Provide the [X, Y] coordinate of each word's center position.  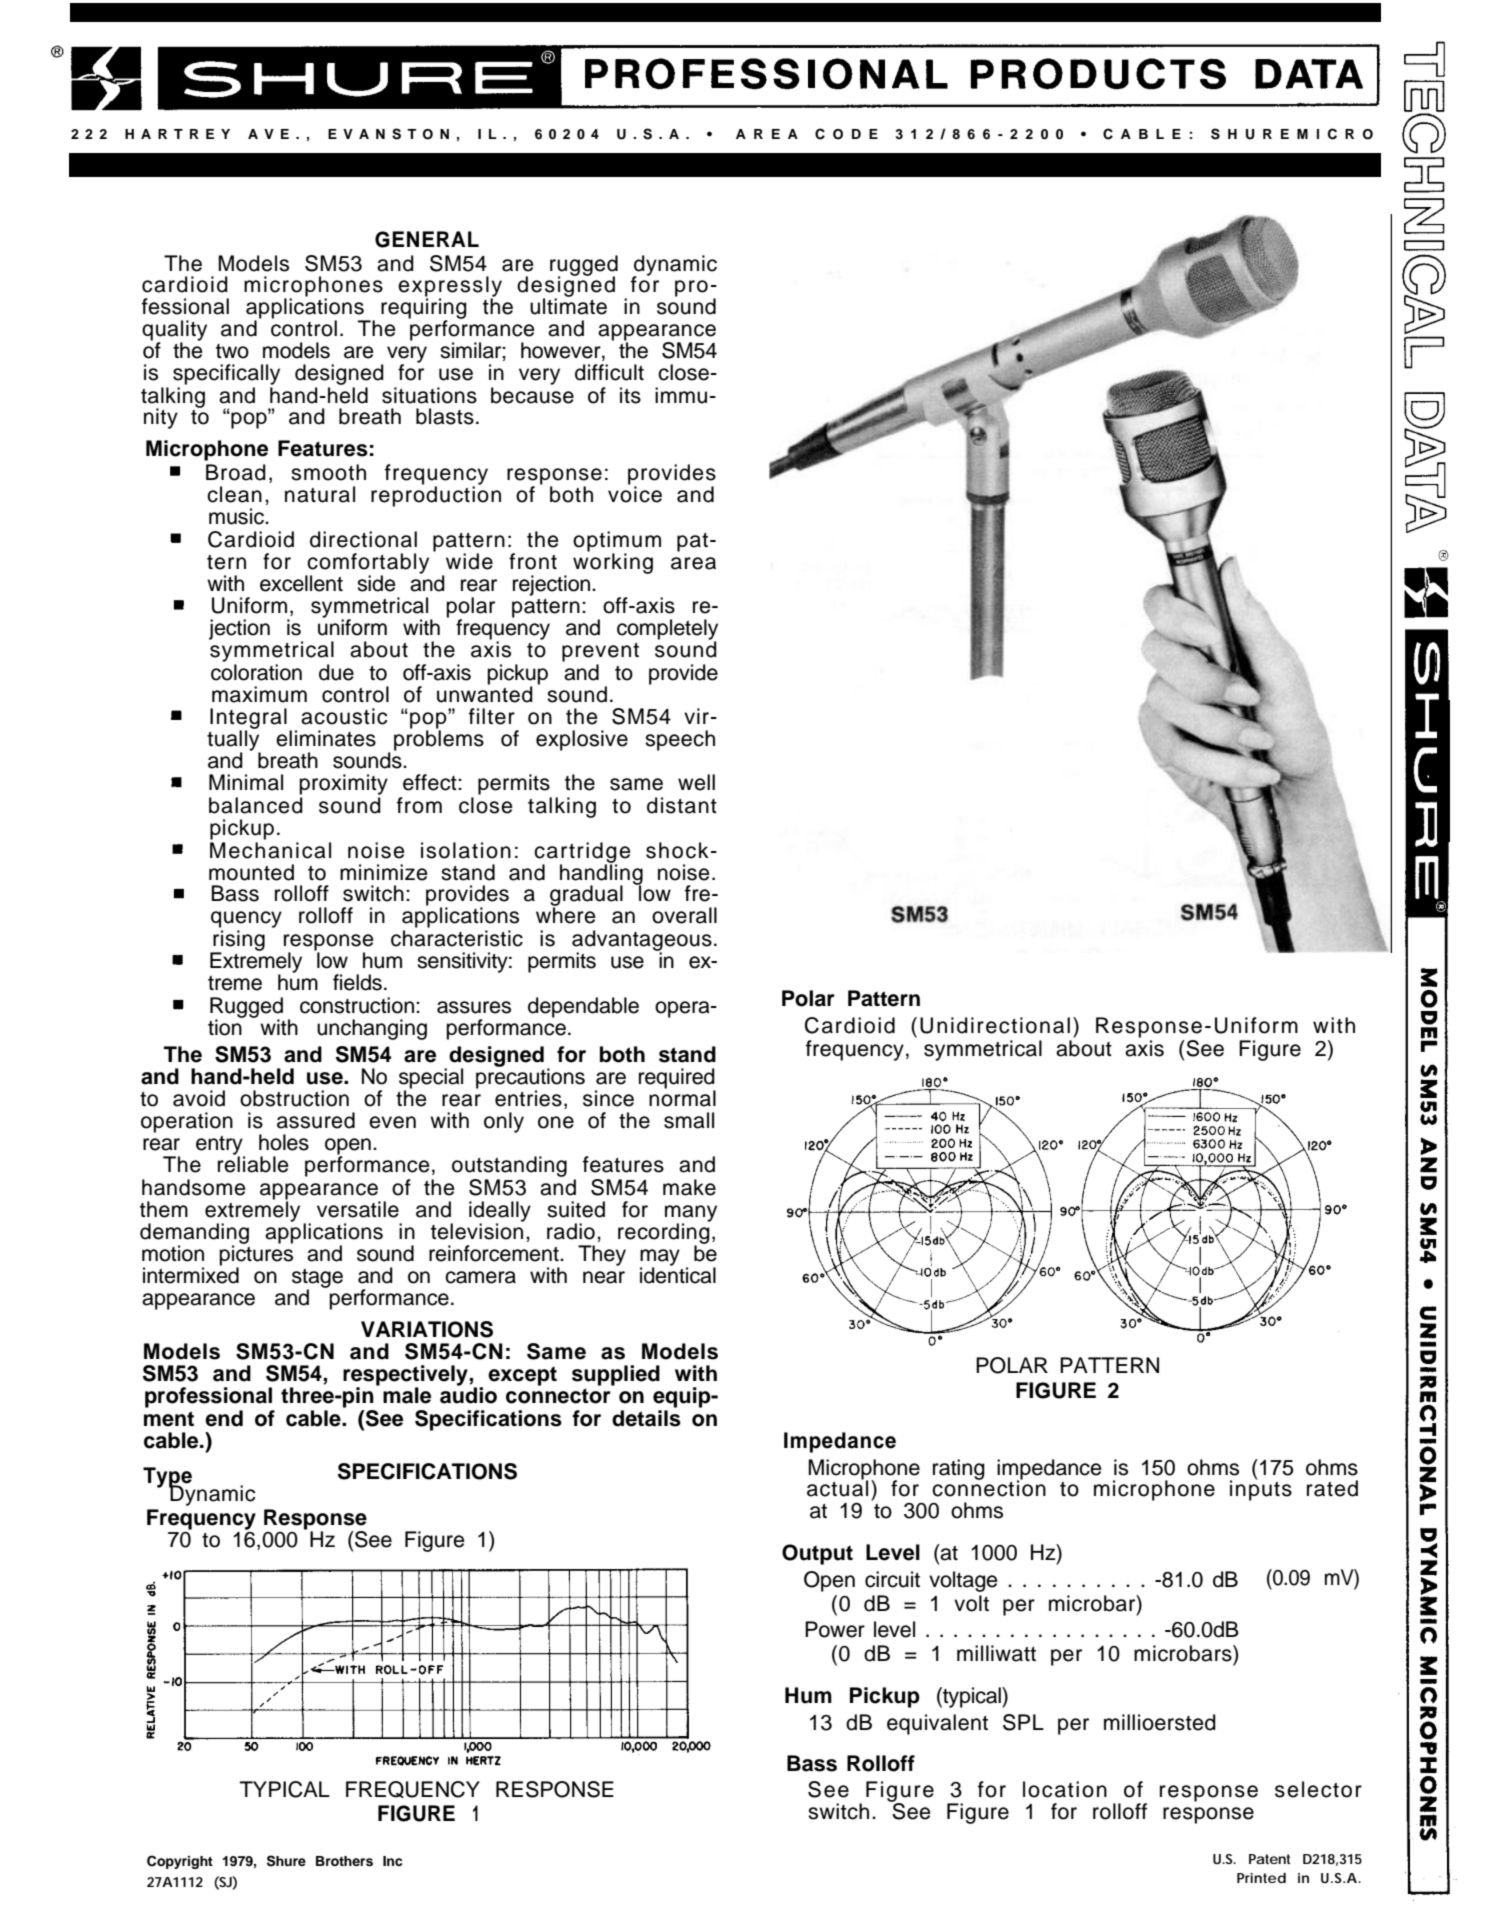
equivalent [937, 1724]
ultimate [568, 305]
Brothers [344, 1861]
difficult [609, 372]
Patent [1269, 1859]
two [232, 351]
